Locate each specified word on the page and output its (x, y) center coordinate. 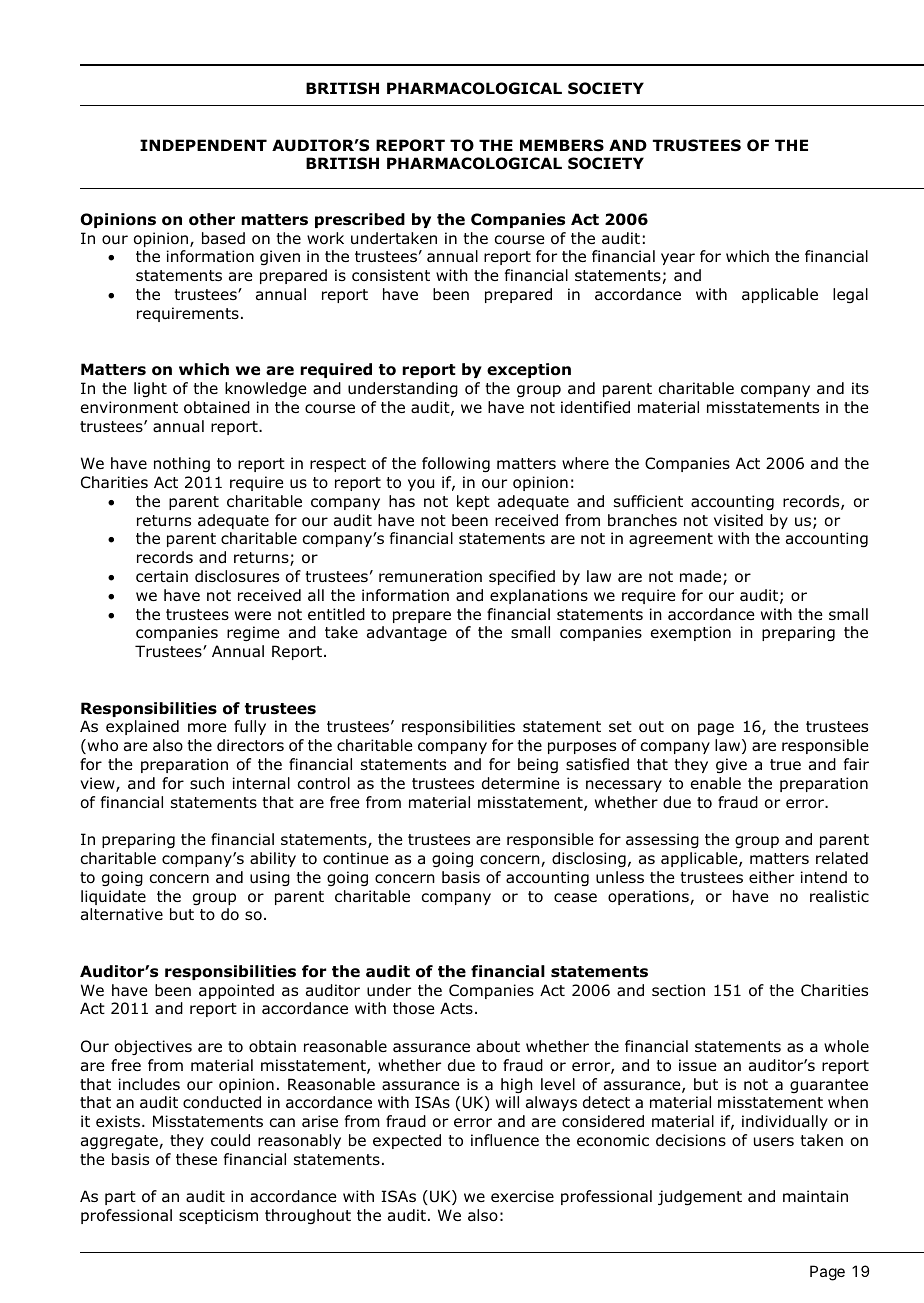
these (196, 1159)
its (860, 388)
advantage (407, 633)
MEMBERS (562, 145)
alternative (122, 914)
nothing (182, 464)
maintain (815, 1196)
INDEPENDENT (203, 145)
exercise (522, 1196)
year (678, 259)
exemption (691, 633)
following (456, 464)
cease (575, 898)
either (771, 877)
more (207, 728)
